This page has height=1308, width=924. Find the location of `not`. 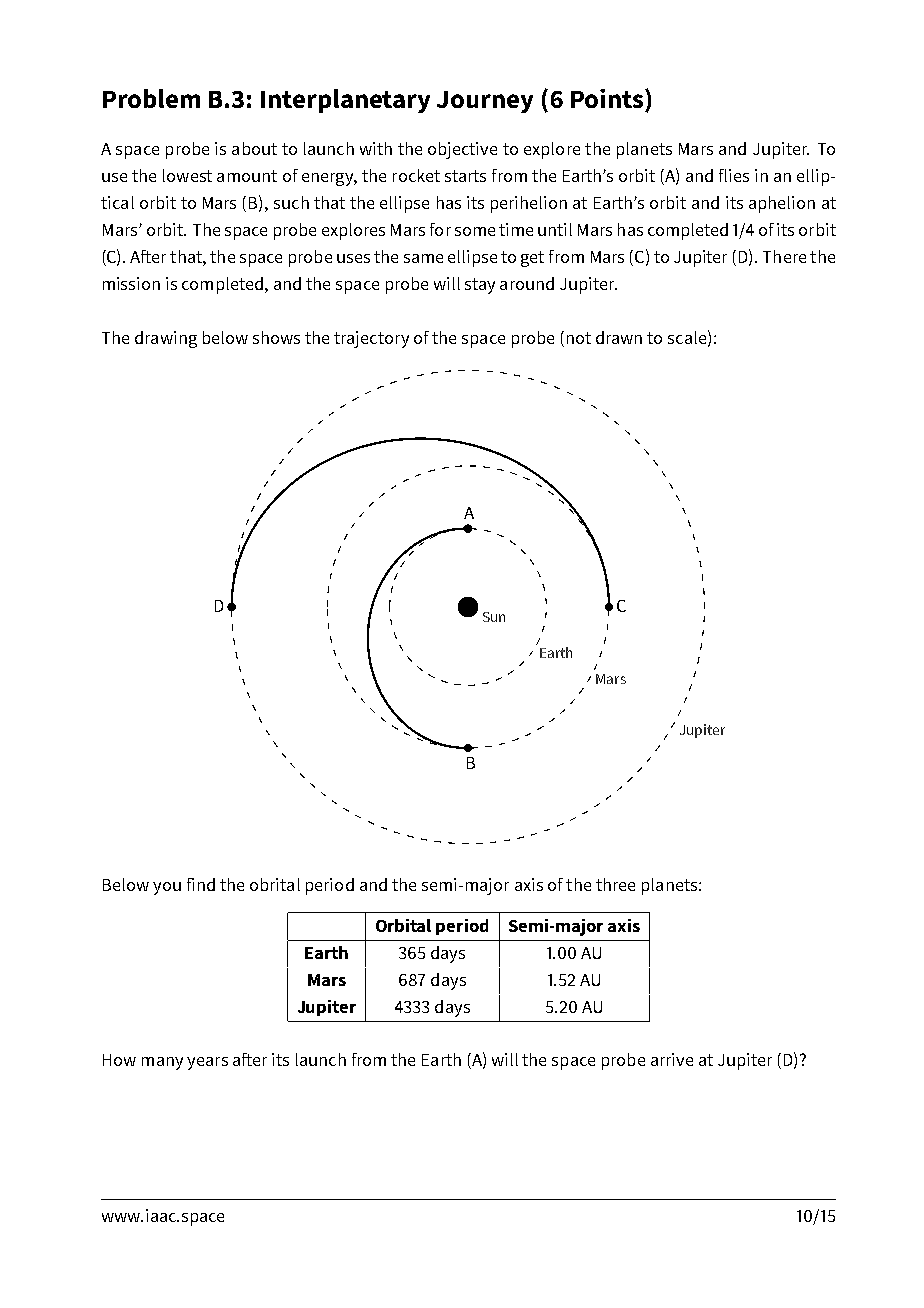

not is located at coordinates (579, 338).
